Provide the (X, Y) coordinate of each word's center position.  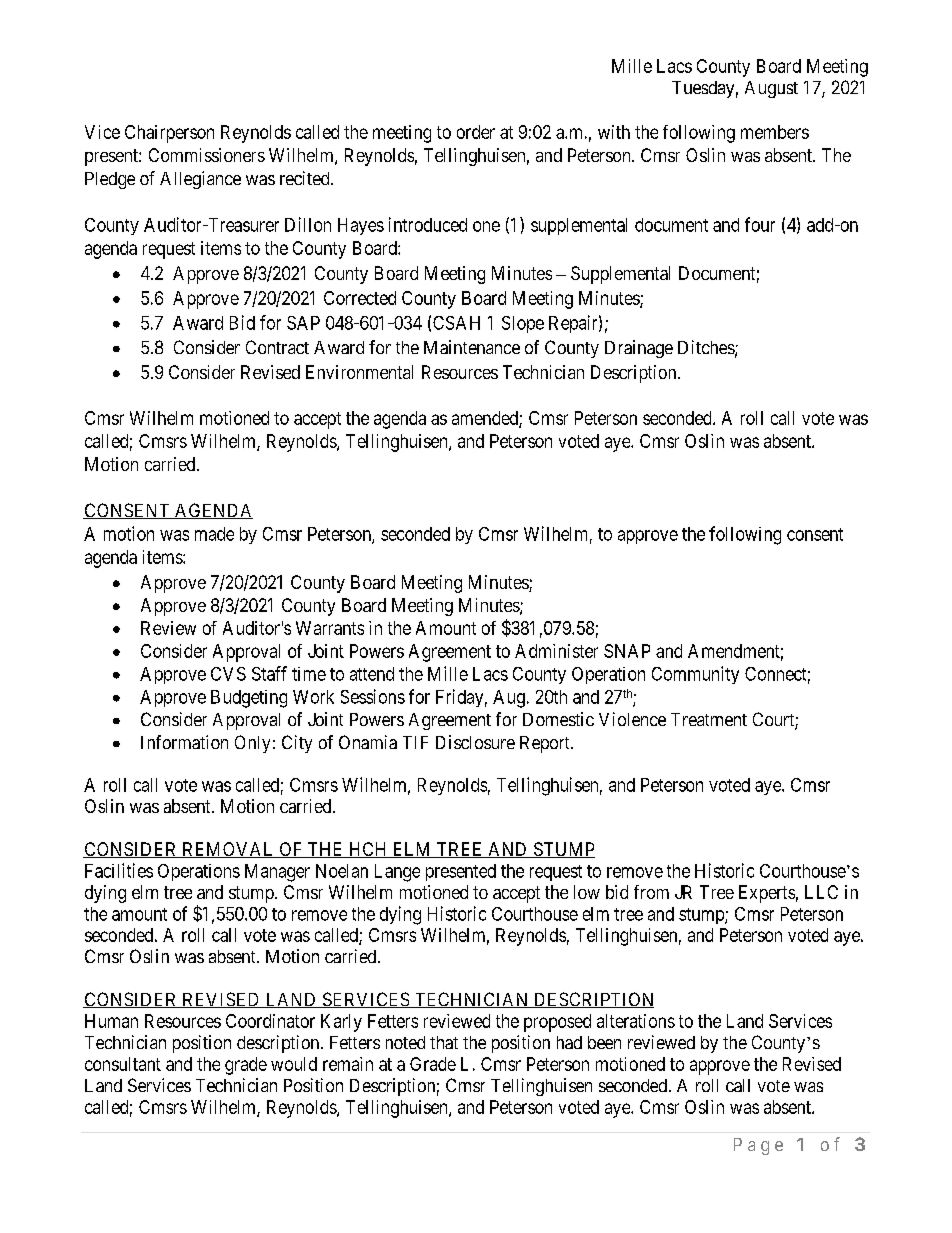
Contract (277, 347)
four (760, 224)
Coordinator (270, 1021)
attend (372, 674)
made (214, 534)
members (775, 132)
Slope (523, 324)
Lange (397, 873)
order (476, 132)
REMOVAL (228, 850)
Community (695, 675)
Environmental (359, 372)
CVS (228, 674)
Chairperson (169, 134)
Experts (767, 894)
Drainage (639, 349)
